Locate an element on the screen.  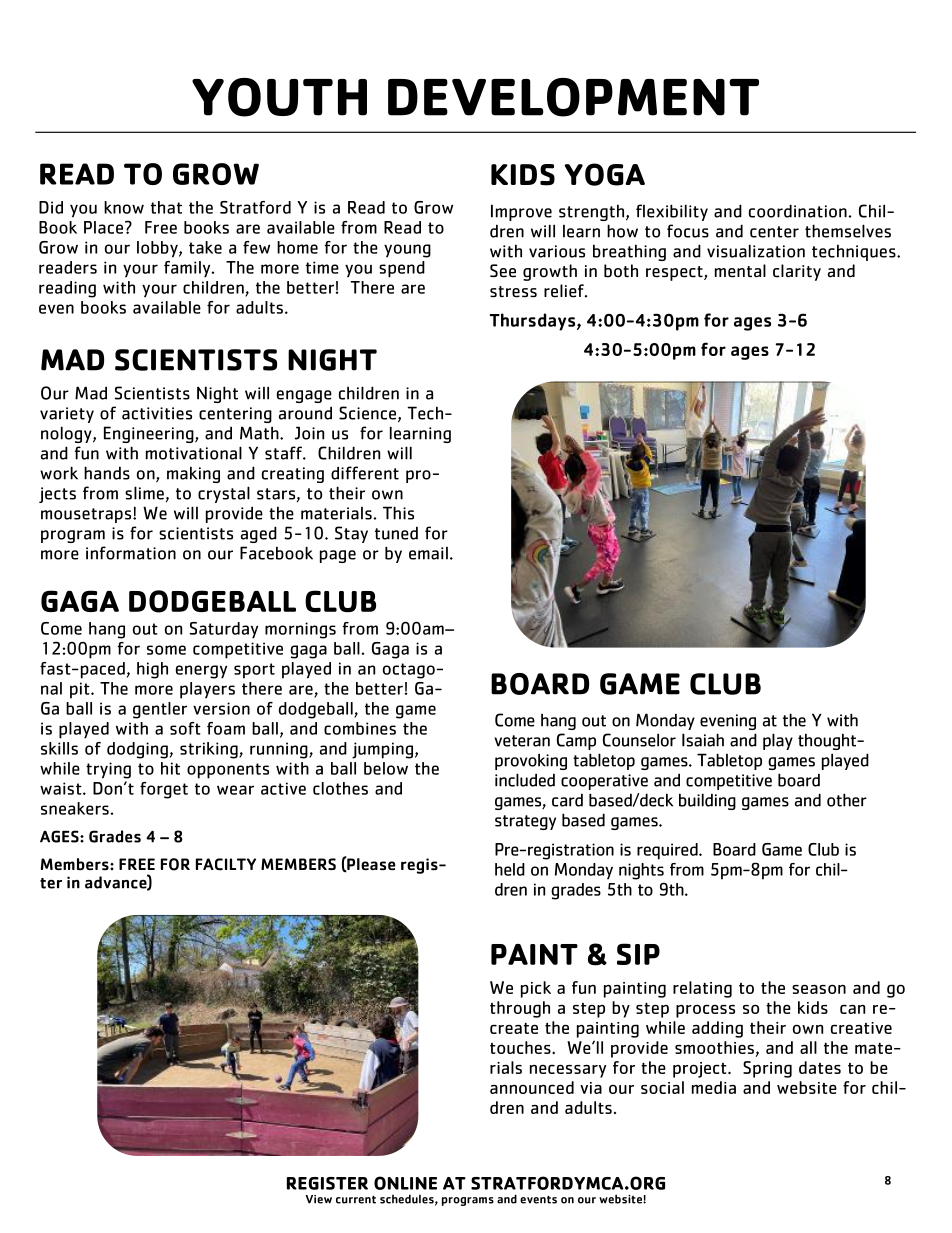
that is located at coordinates (166, 207).
